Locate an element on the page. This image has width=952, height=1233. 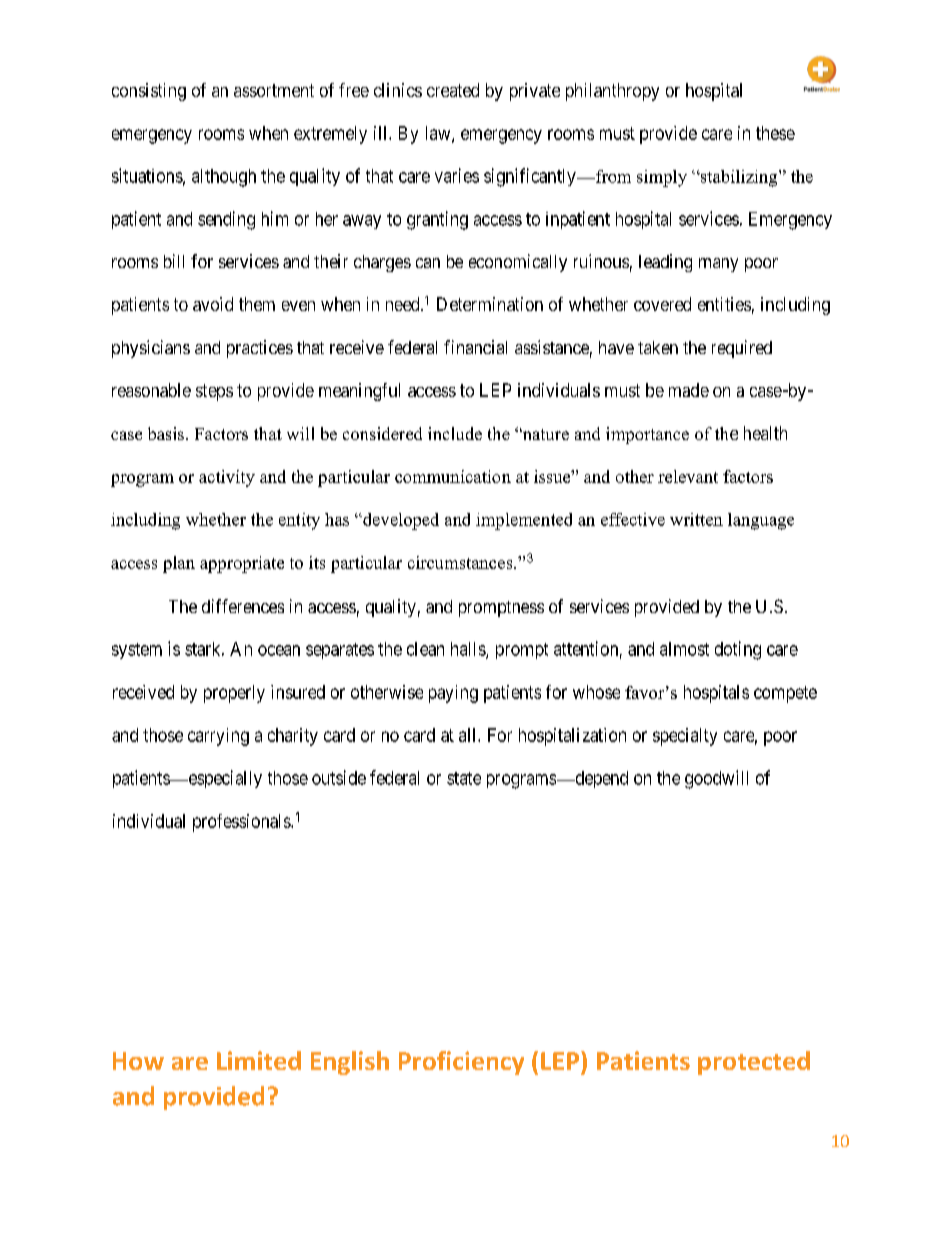
appropriate is located at coordinates (242, 564).
